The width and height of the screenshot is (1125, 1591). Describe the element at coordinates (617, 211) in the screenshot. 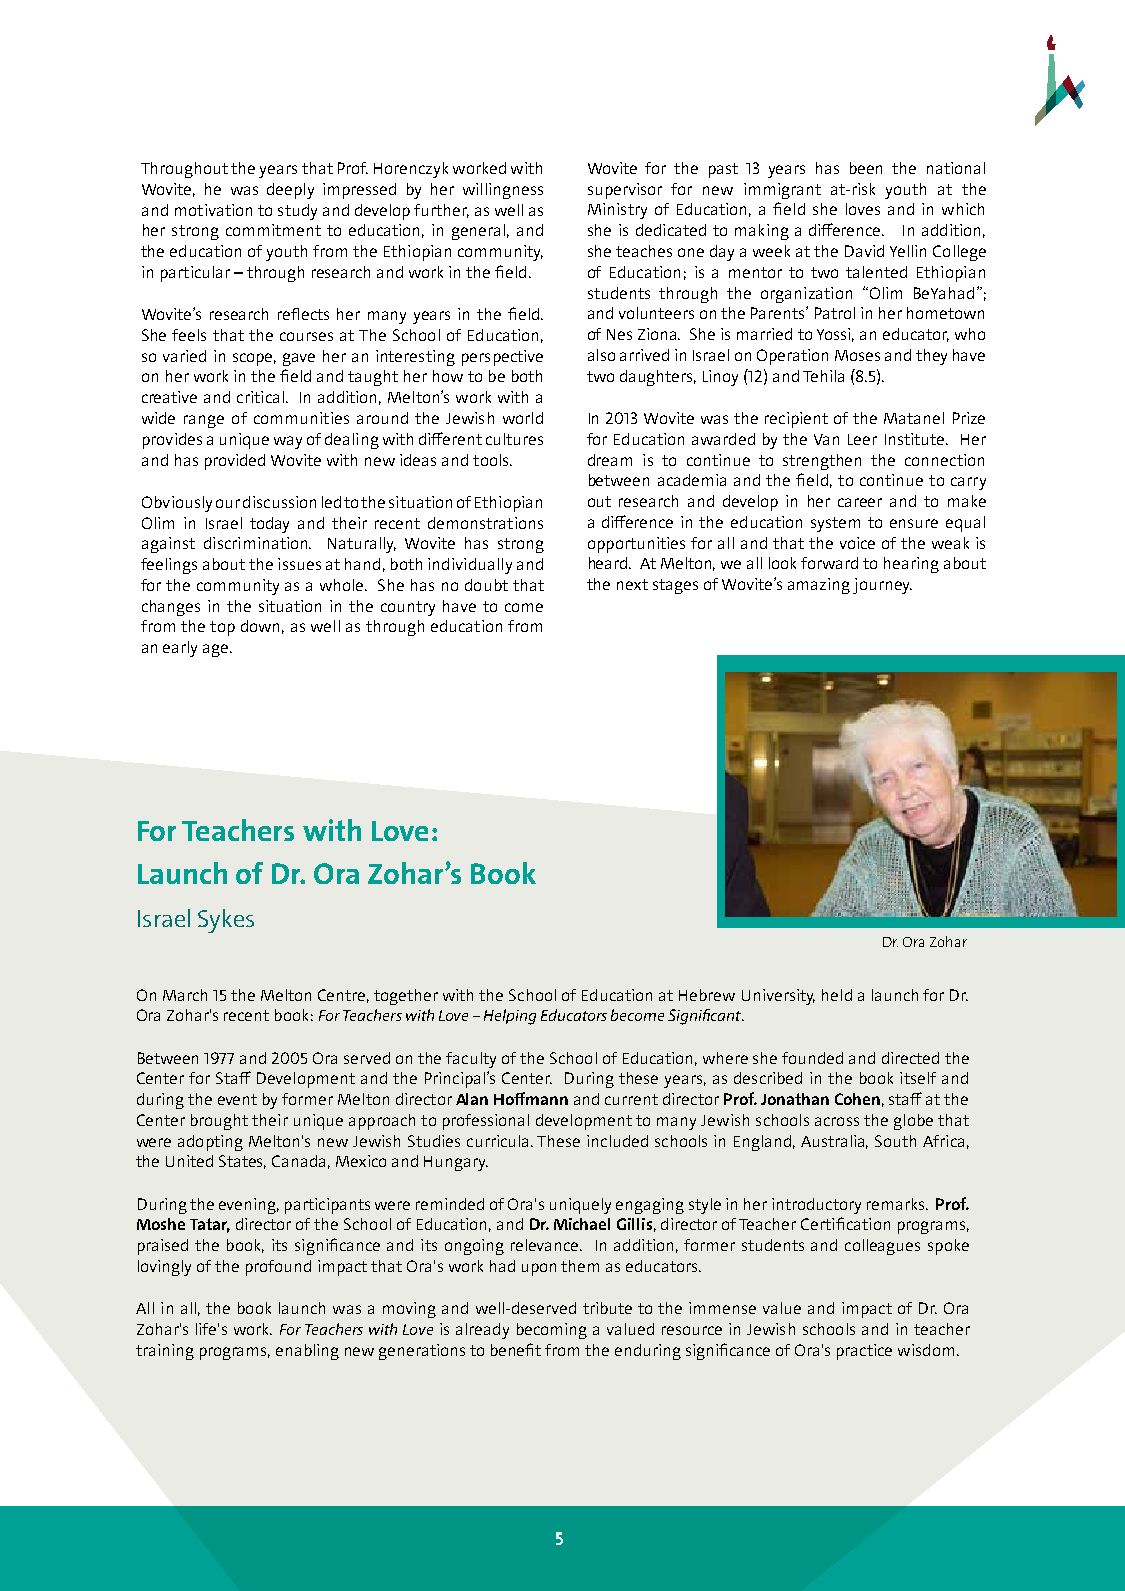

I see `Ministry` at that location.
